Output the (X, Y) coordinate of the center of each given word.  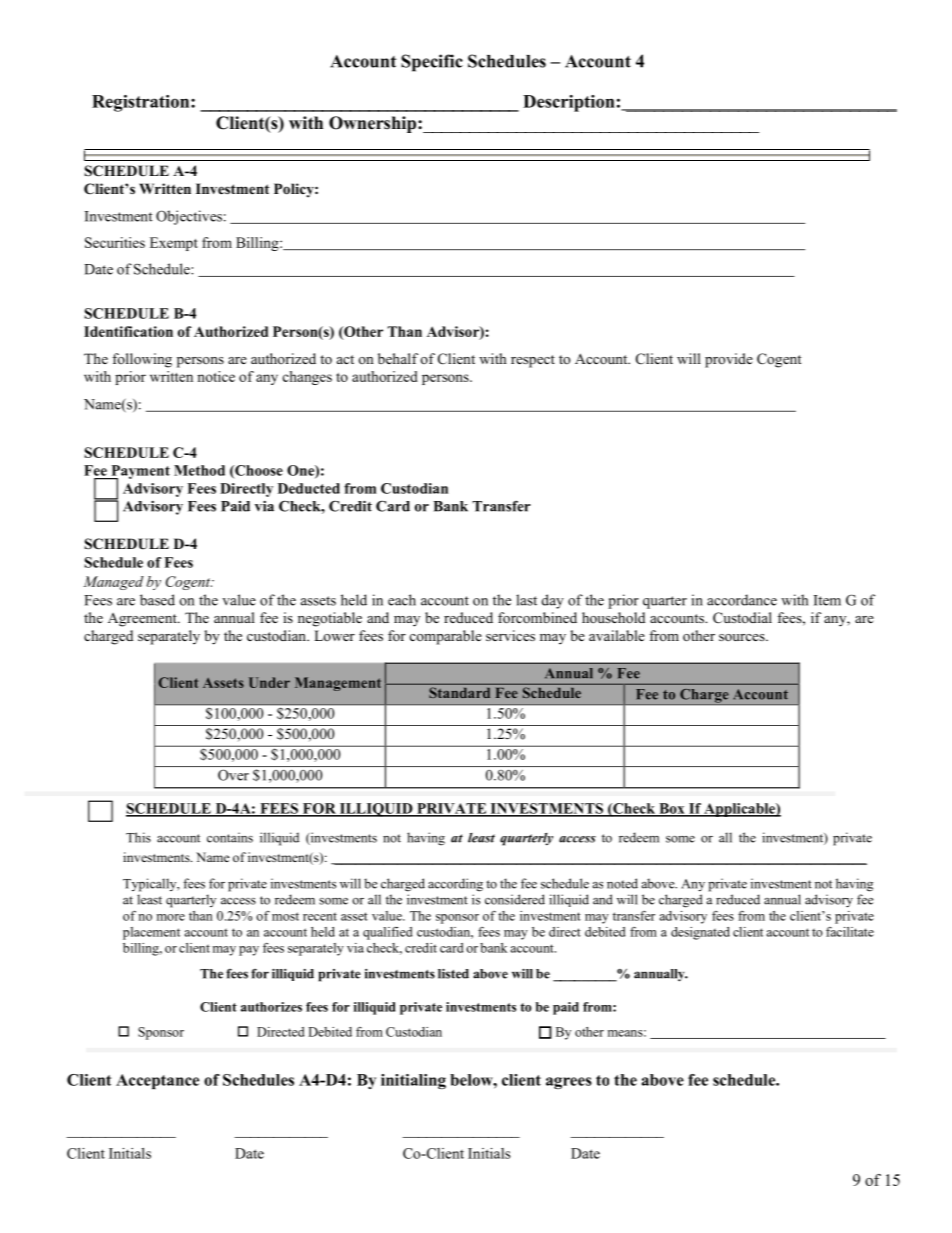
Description (569, 103)
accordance (742, 600)
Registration (142, 103)
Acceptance (157, 1081)
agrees (569, 1083)
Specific (432, 63)
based (157, 600)
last (526, 600)
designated (700, 933)
